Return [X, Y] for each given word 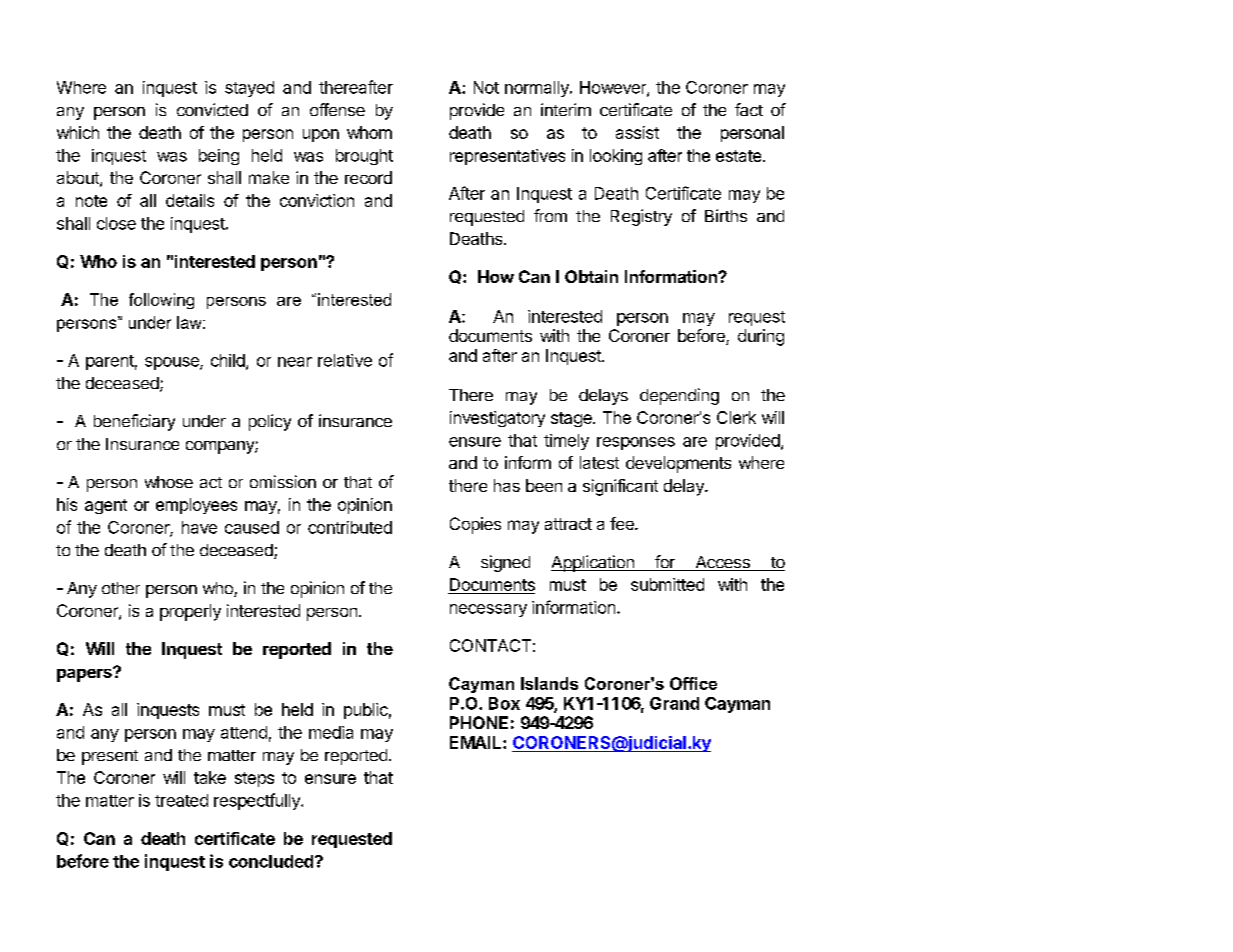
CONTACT [490, 645]
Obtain [591, 276]
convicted [212, 109]
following [161, 301]
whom [369, 132]
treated [181, 800]
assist [637, 132]
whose [169, 482]
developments [678, 464]
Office [693, 683]
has [507, 485]
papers [85, 674]
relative [345, 360]
